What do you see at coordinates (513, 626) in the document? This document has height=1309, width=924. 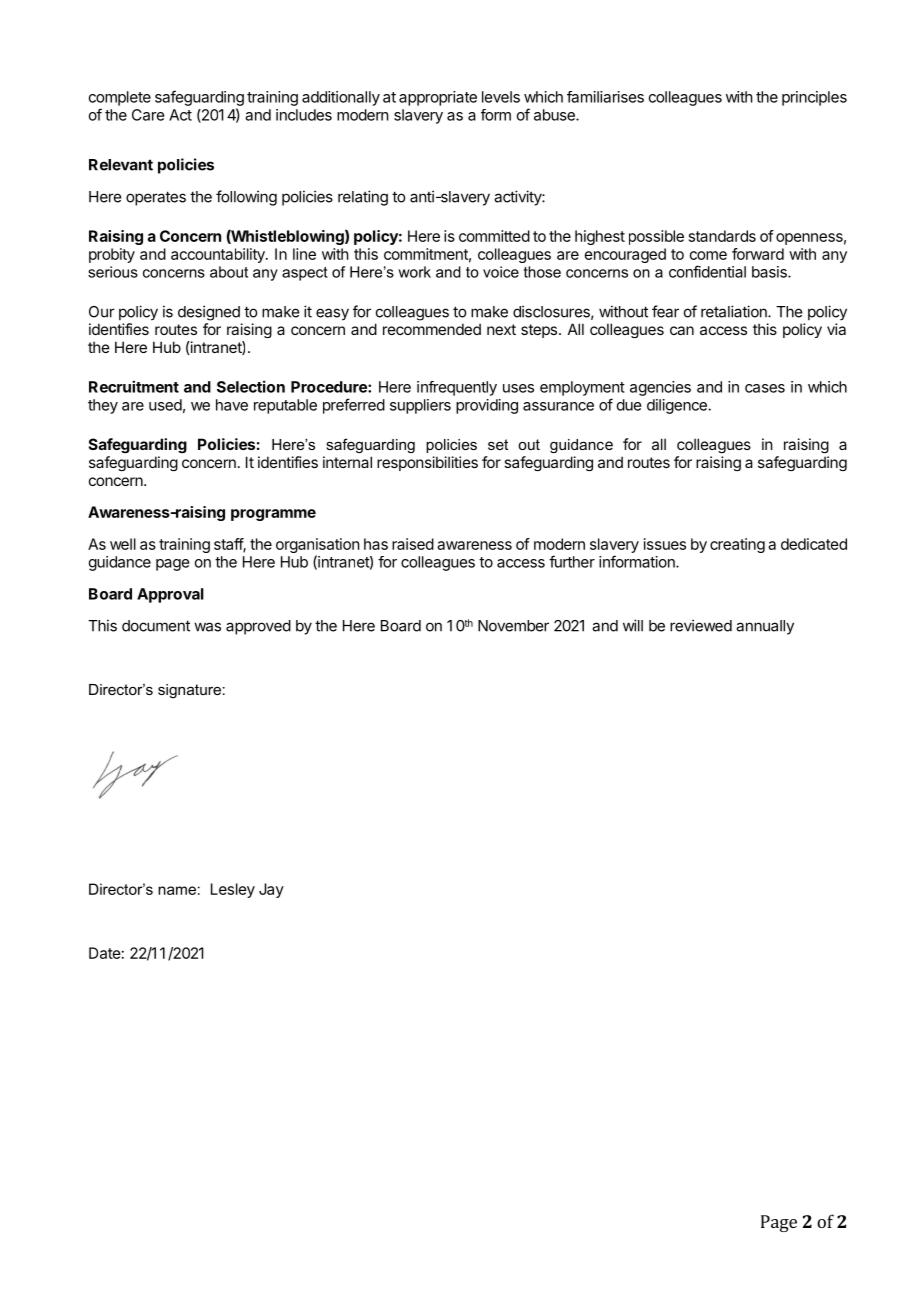 I see `November` at bounding box center [513, 626].
